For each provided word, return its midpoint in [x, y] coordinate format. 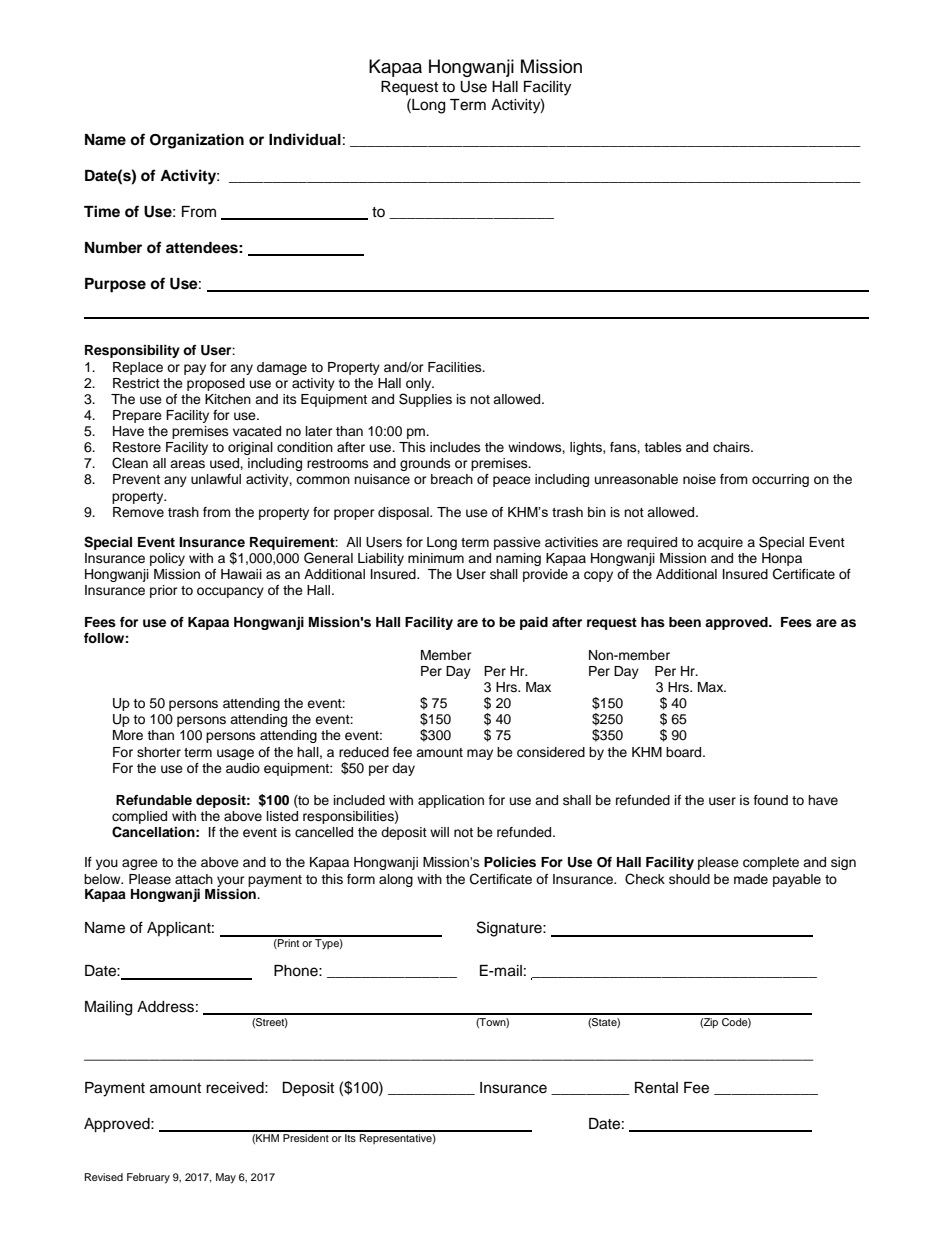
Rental [656, 1088]
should [689, 879]
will [439, 832]
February [148, 1178]
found [771, 800]
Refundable [154, 800]
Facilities [456, 367]
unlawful [216, 479]
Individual [305, 139]
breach [452, 479]
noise [699, 479]
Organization [197, 141]
